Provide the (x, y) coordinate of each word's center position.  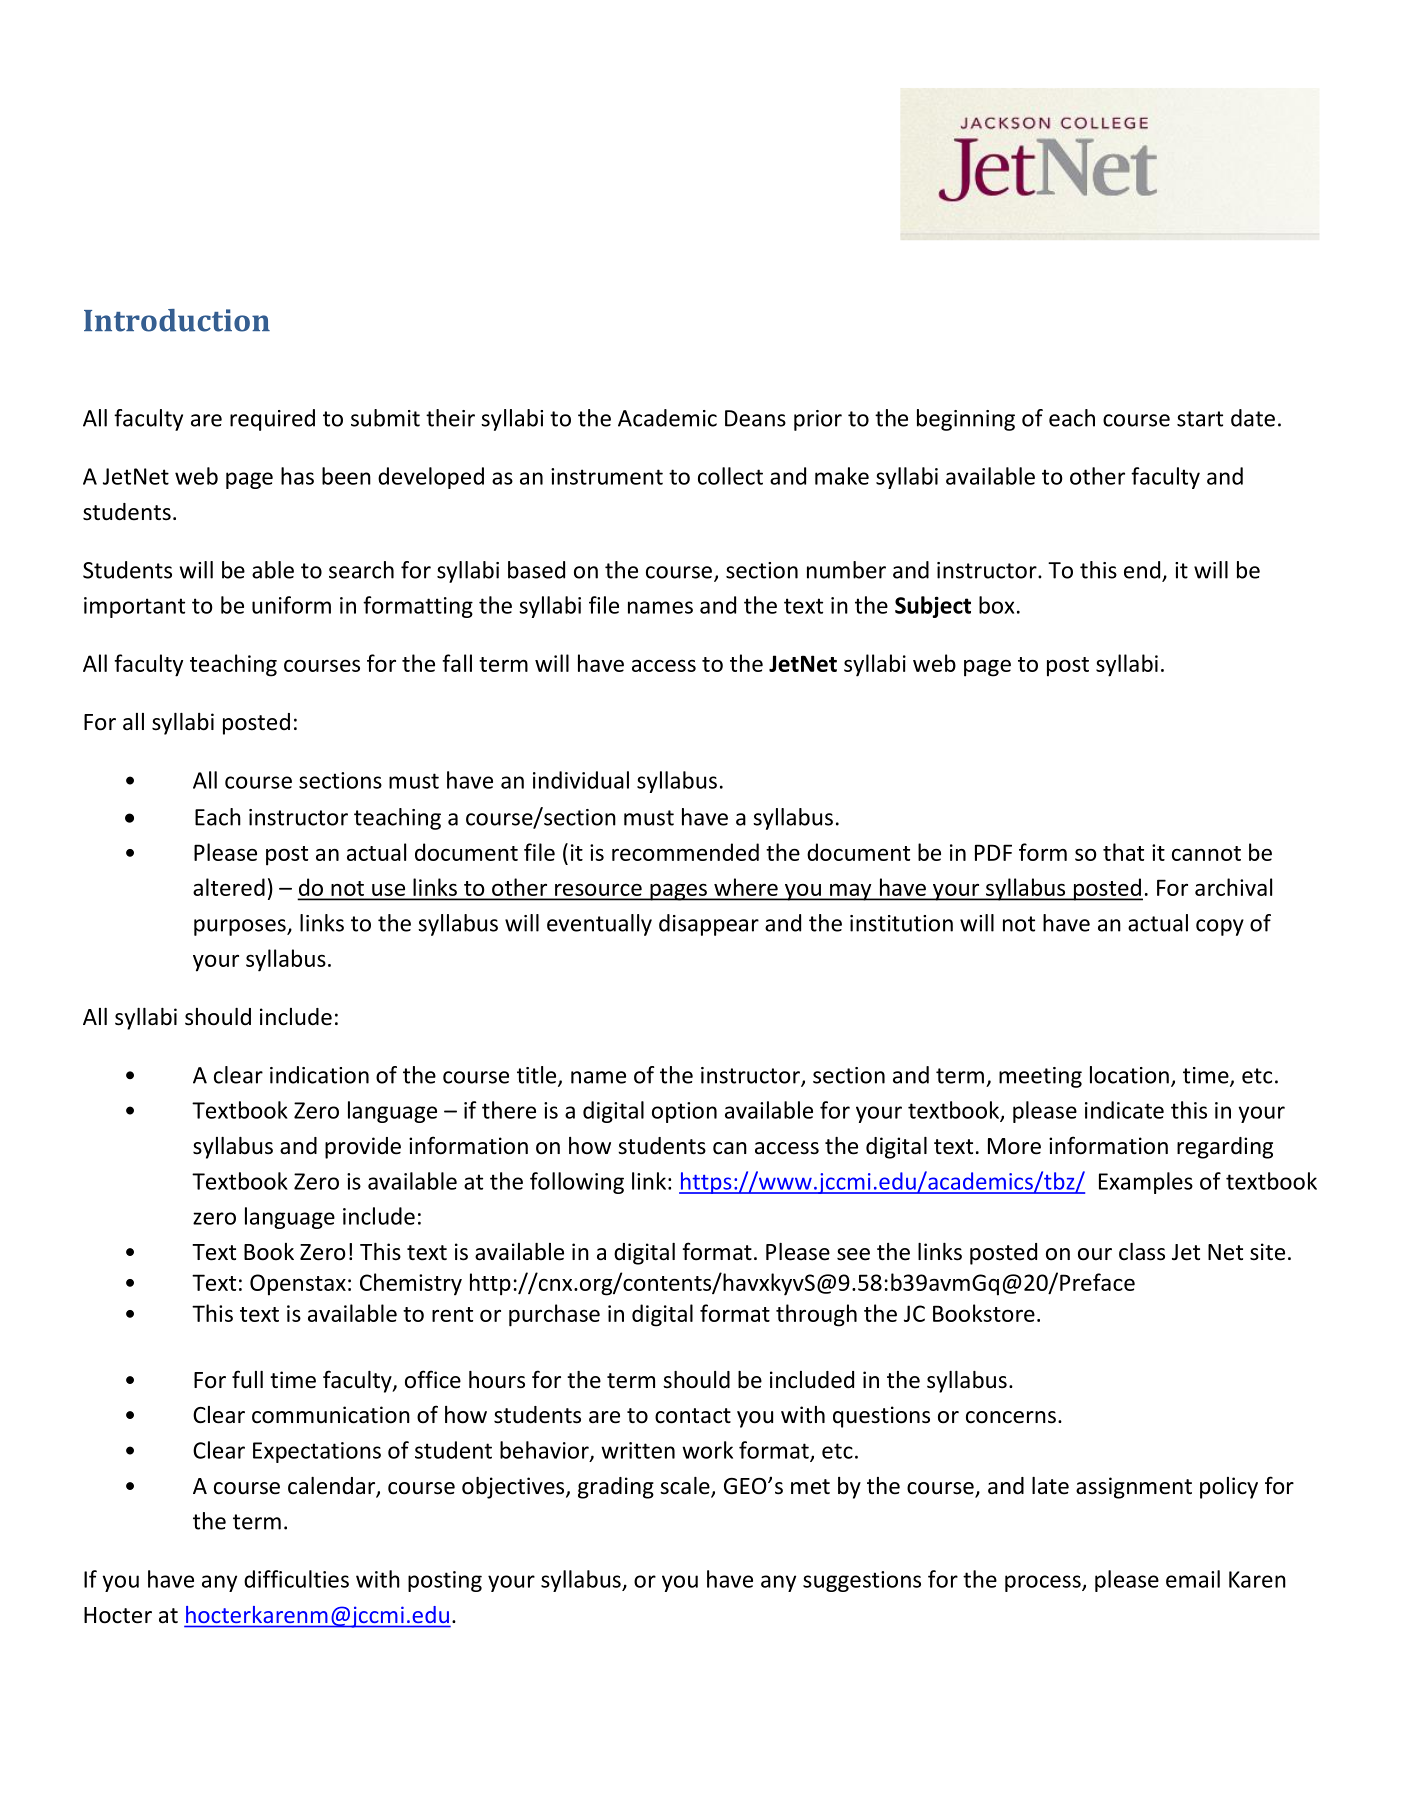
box (996, 605)
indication (319, 1075)
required (272, 420)
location (1129, 1075)
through (816, 1315)
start (1200, 419)
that (1123, 852)
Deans (755, 418)
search (361, 570)
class (1142, 1252)
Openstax (298, 1285)
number (846, 570)
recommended (685, 852)
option (684, 1112)
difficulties (296, 1579)
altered (229, 887)
